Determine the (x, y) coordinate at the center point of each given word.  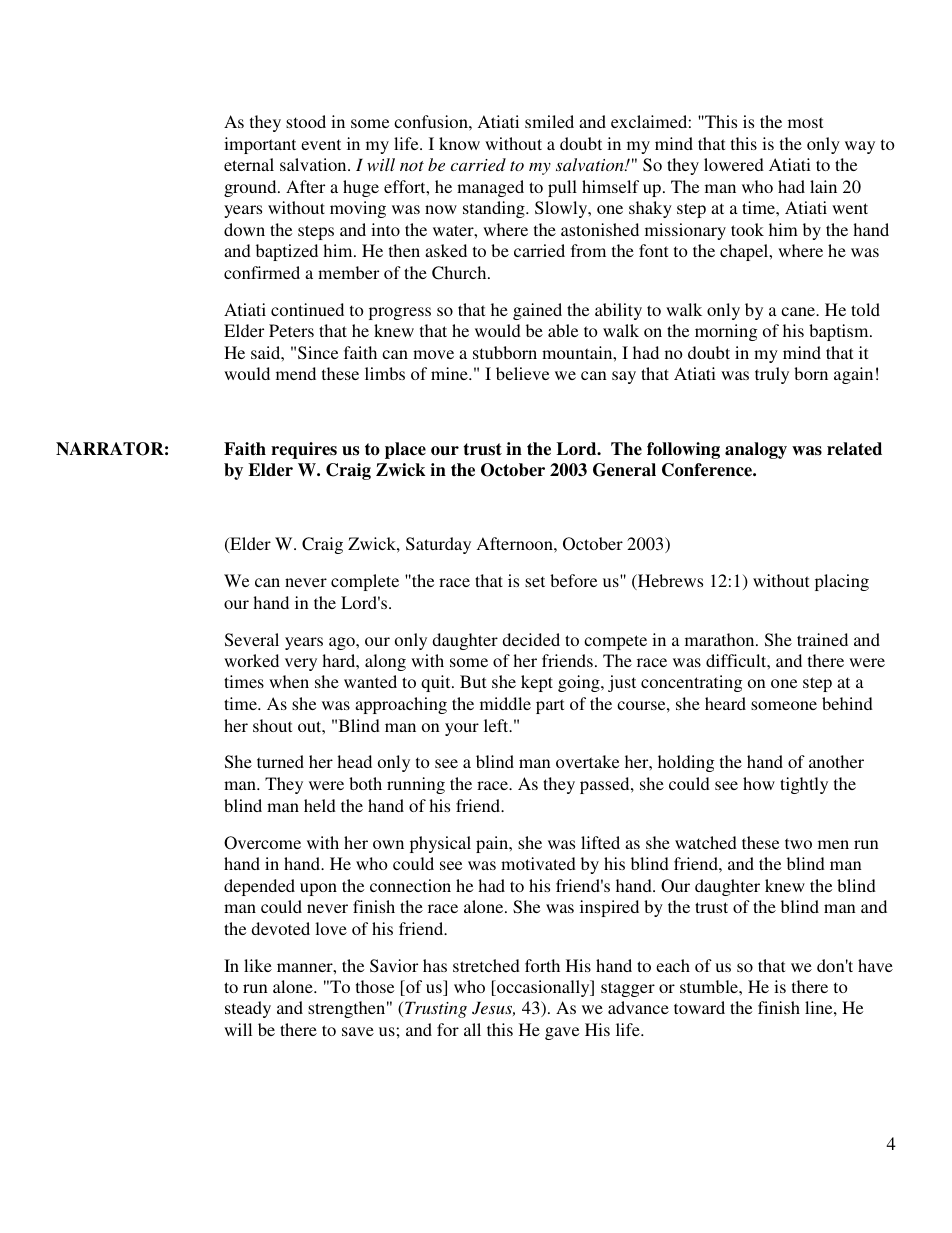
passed (606, 785)
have (875, 965)
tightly (804, 785)
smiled (549, 121)
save (358, 1031)
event (321, 144)
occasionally (543, 988)
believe (522, 373)
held (320, 805)
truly (772, 375)
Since (318, 353)
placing (842, 582)
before (573, 580)
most (805, 122)
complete (365, 582)
